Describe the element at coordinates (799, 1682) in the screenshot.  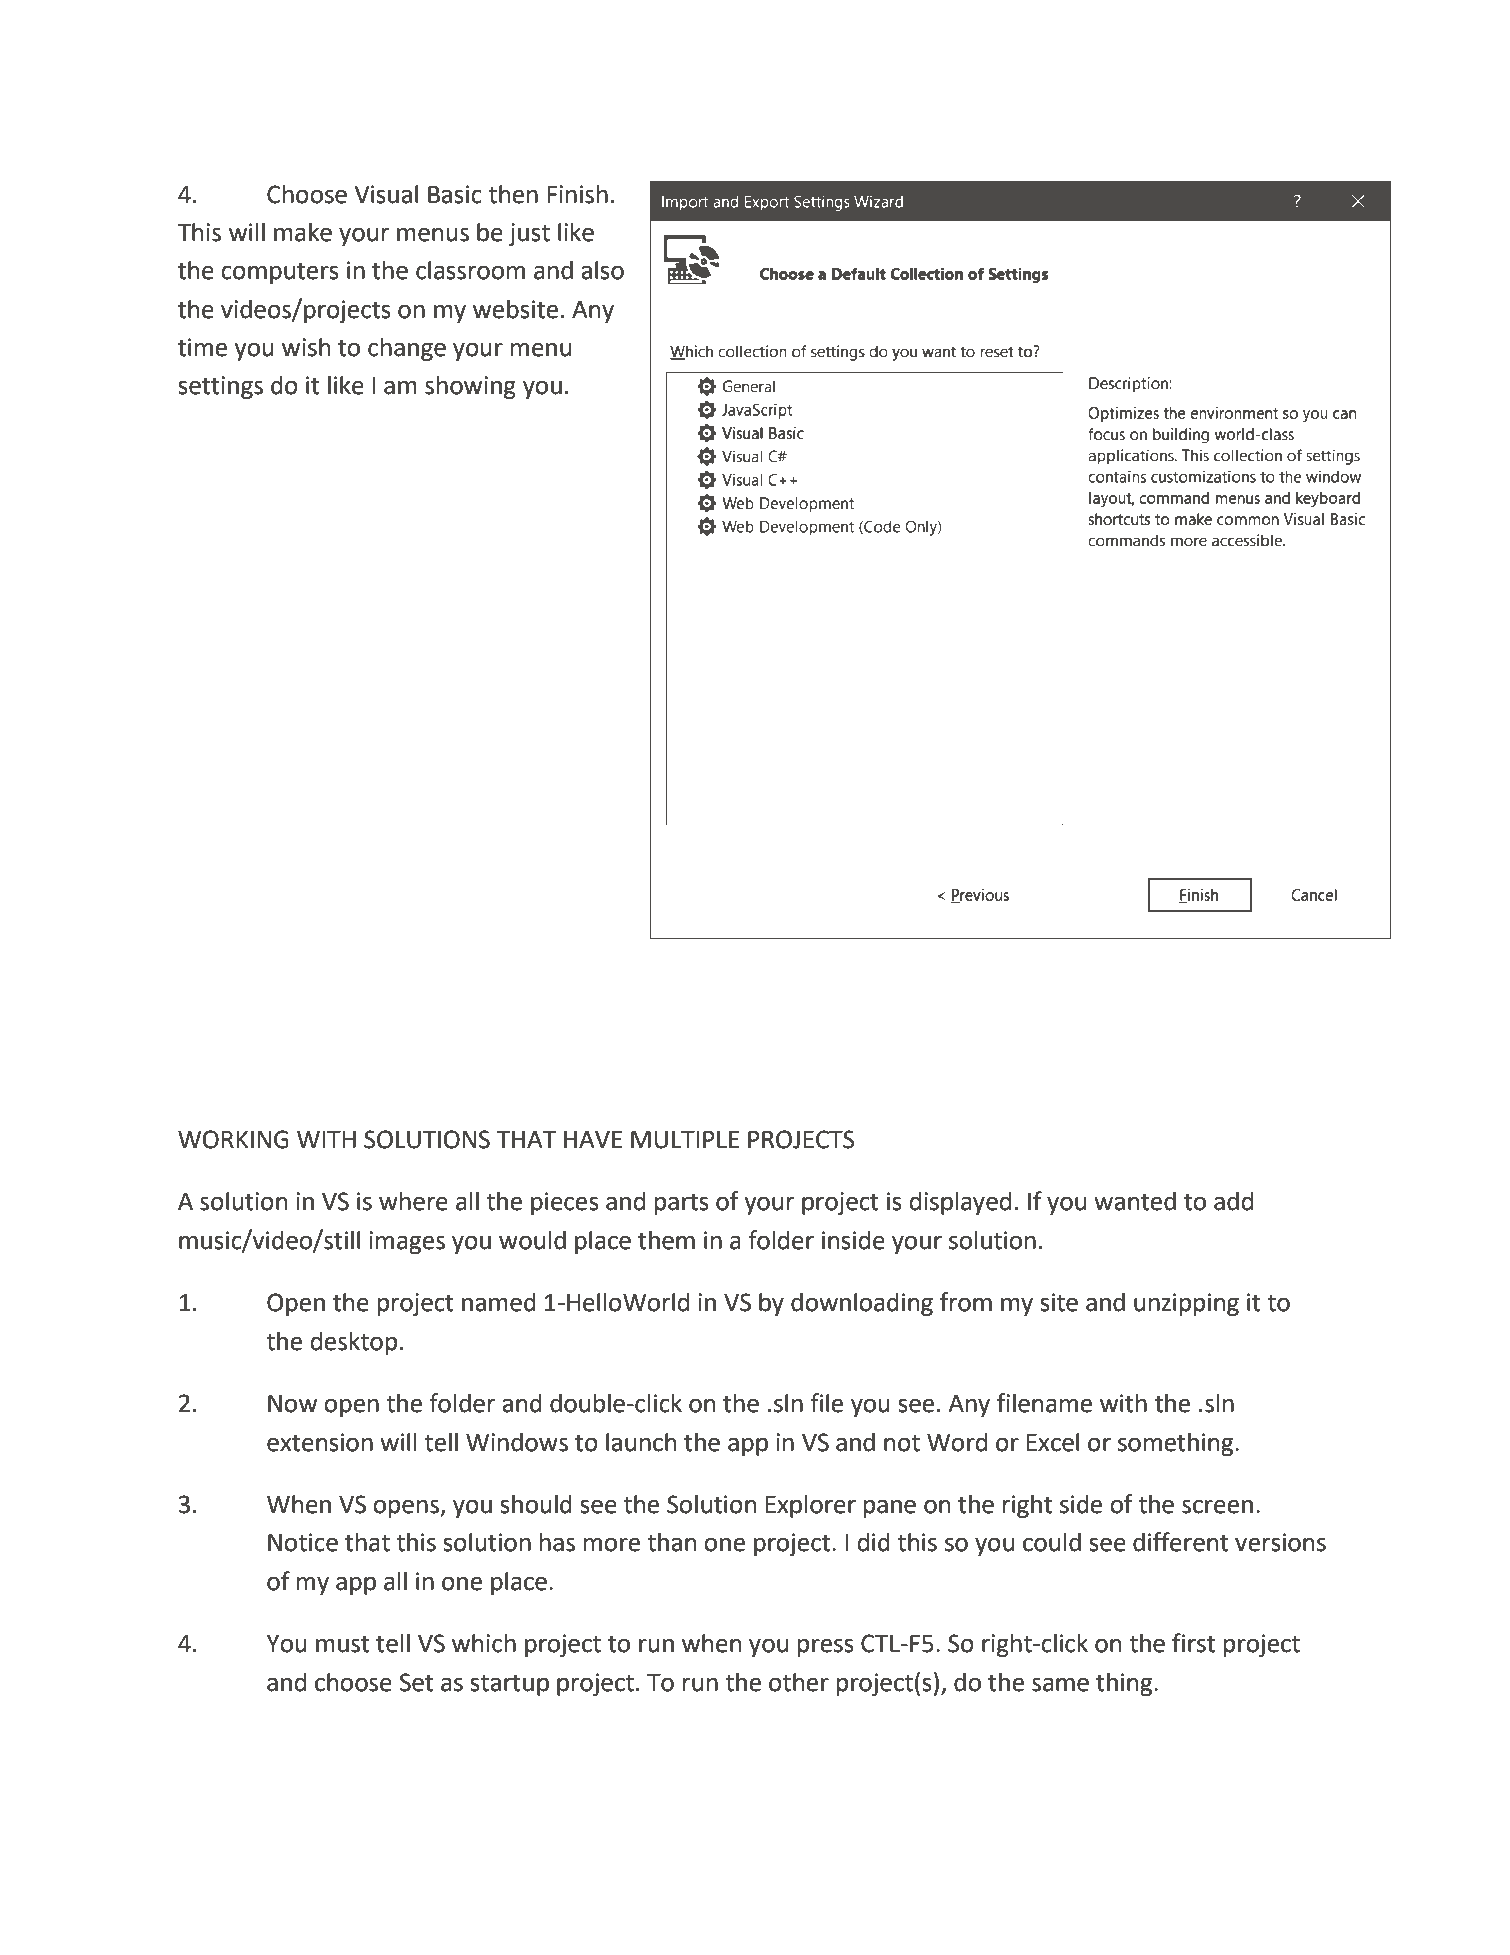
I see `other` at that location.
